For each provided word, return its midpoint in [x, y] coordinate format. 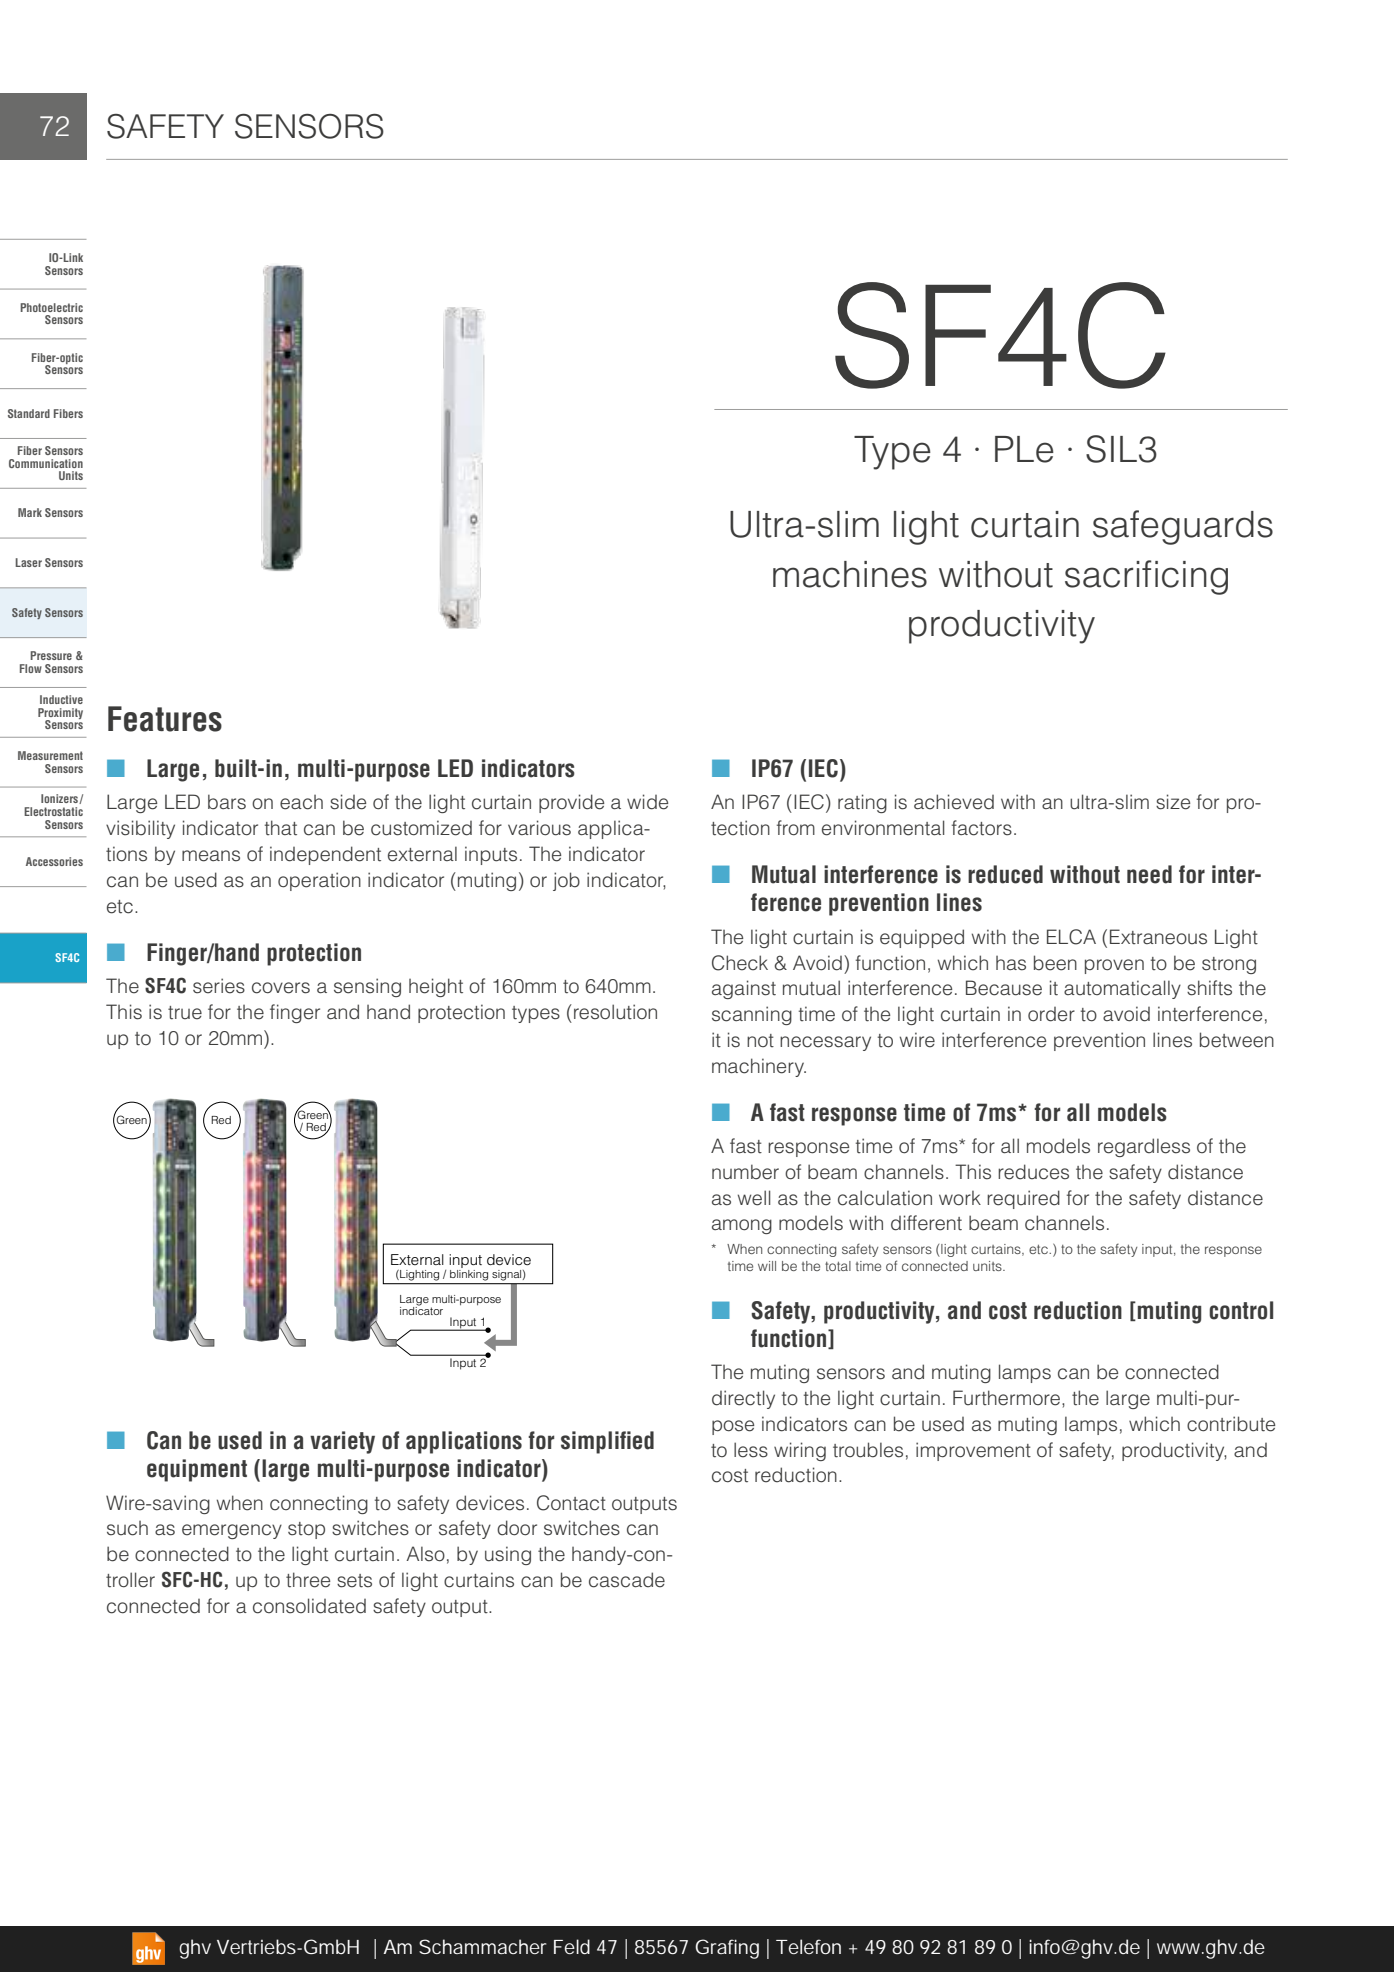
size [1173, 802]
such [127, 1528]
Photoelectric [51, 307]
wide [647, 802]
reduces [1033, 1172]
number [745, 1172]
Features [165, 719]
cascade [627, 1580]
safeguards [1183, 527]
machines [850, 574]
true [185, 1013]
